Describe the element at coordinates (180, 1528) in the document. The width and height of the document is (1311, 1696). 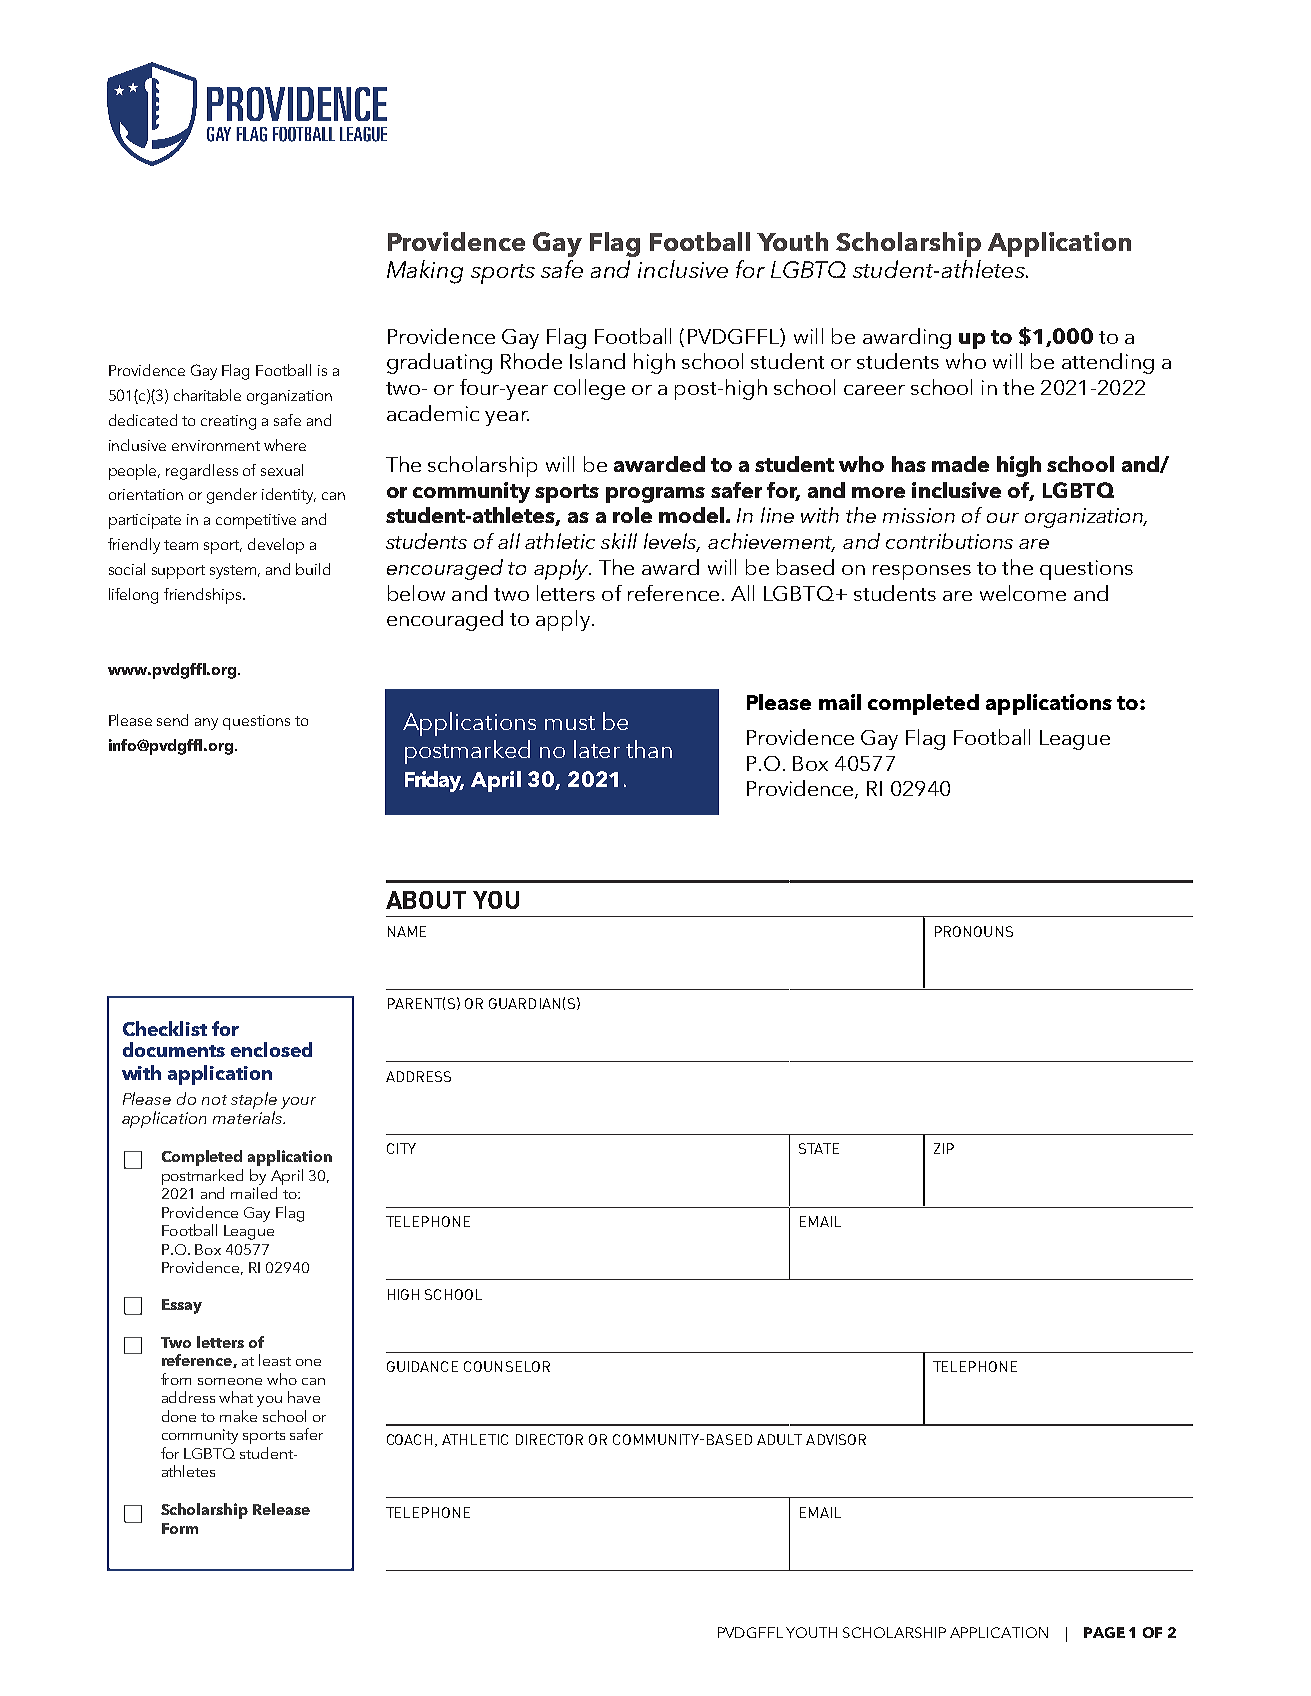
I see `Form` at that location.
